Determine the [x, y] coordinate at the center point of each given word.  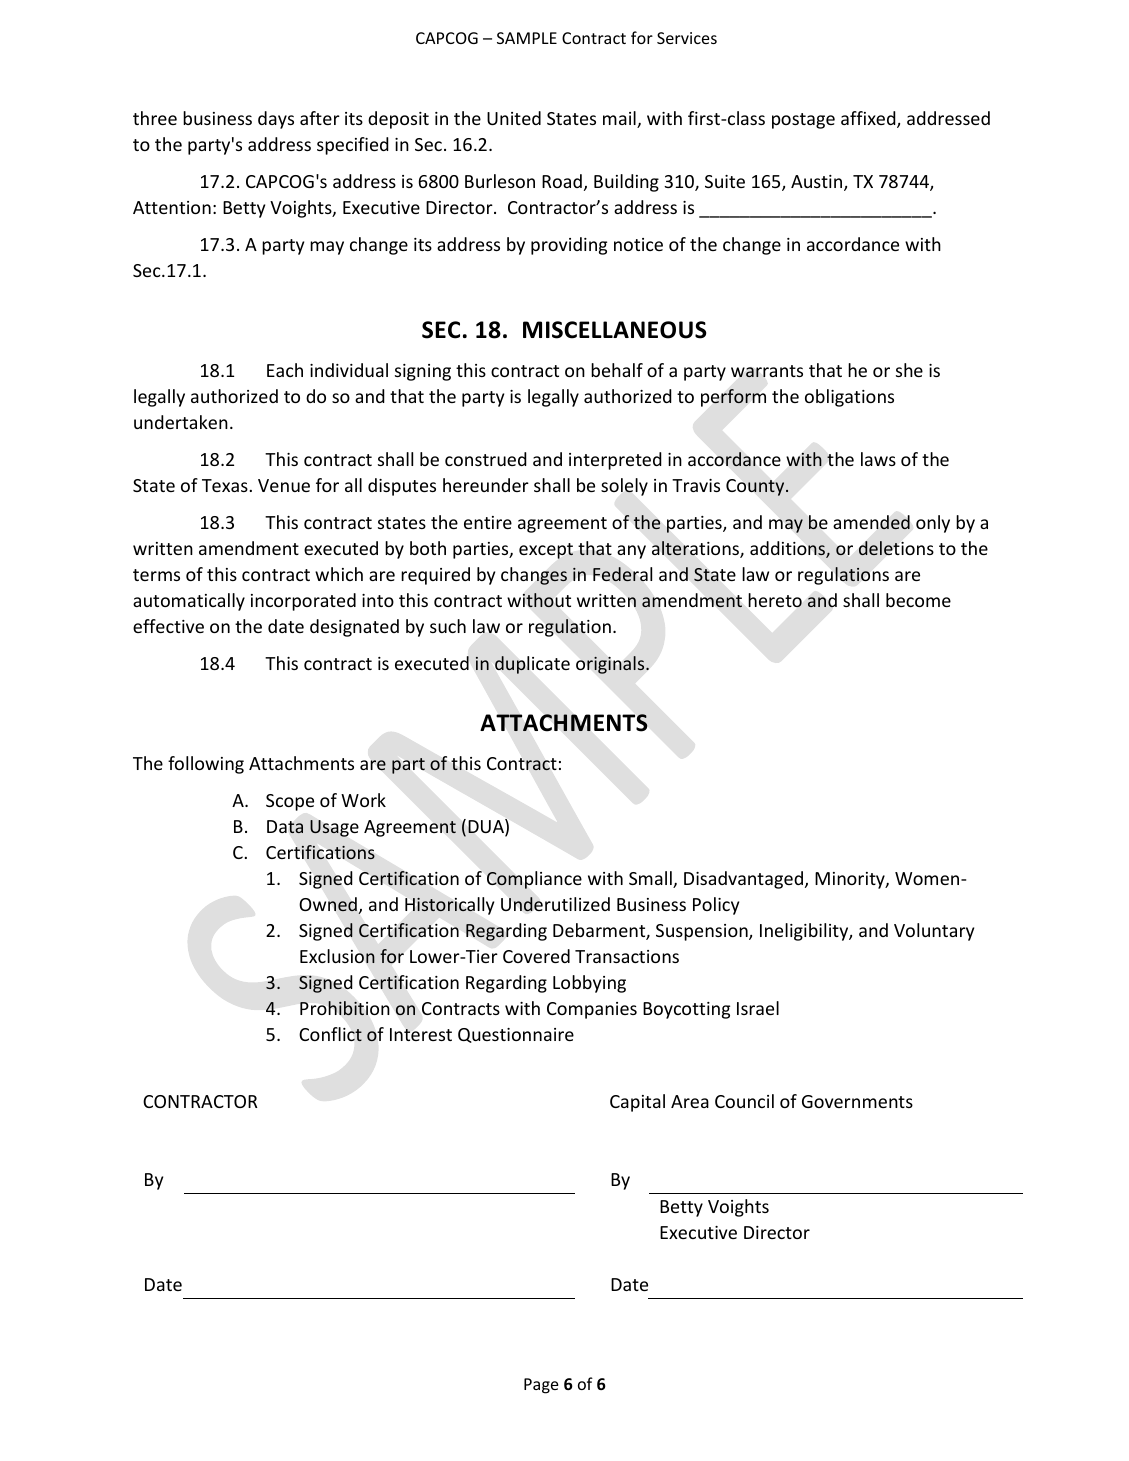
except [546, 551]
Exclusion [337, 956]
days [276, 120]
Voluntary [934, 932]
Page [541, 1386]
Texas [225, 485]
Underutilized [555, 904]
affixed [869, 119]
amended [871, 522]
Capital [637, 1103]
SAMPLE [527, 38]
